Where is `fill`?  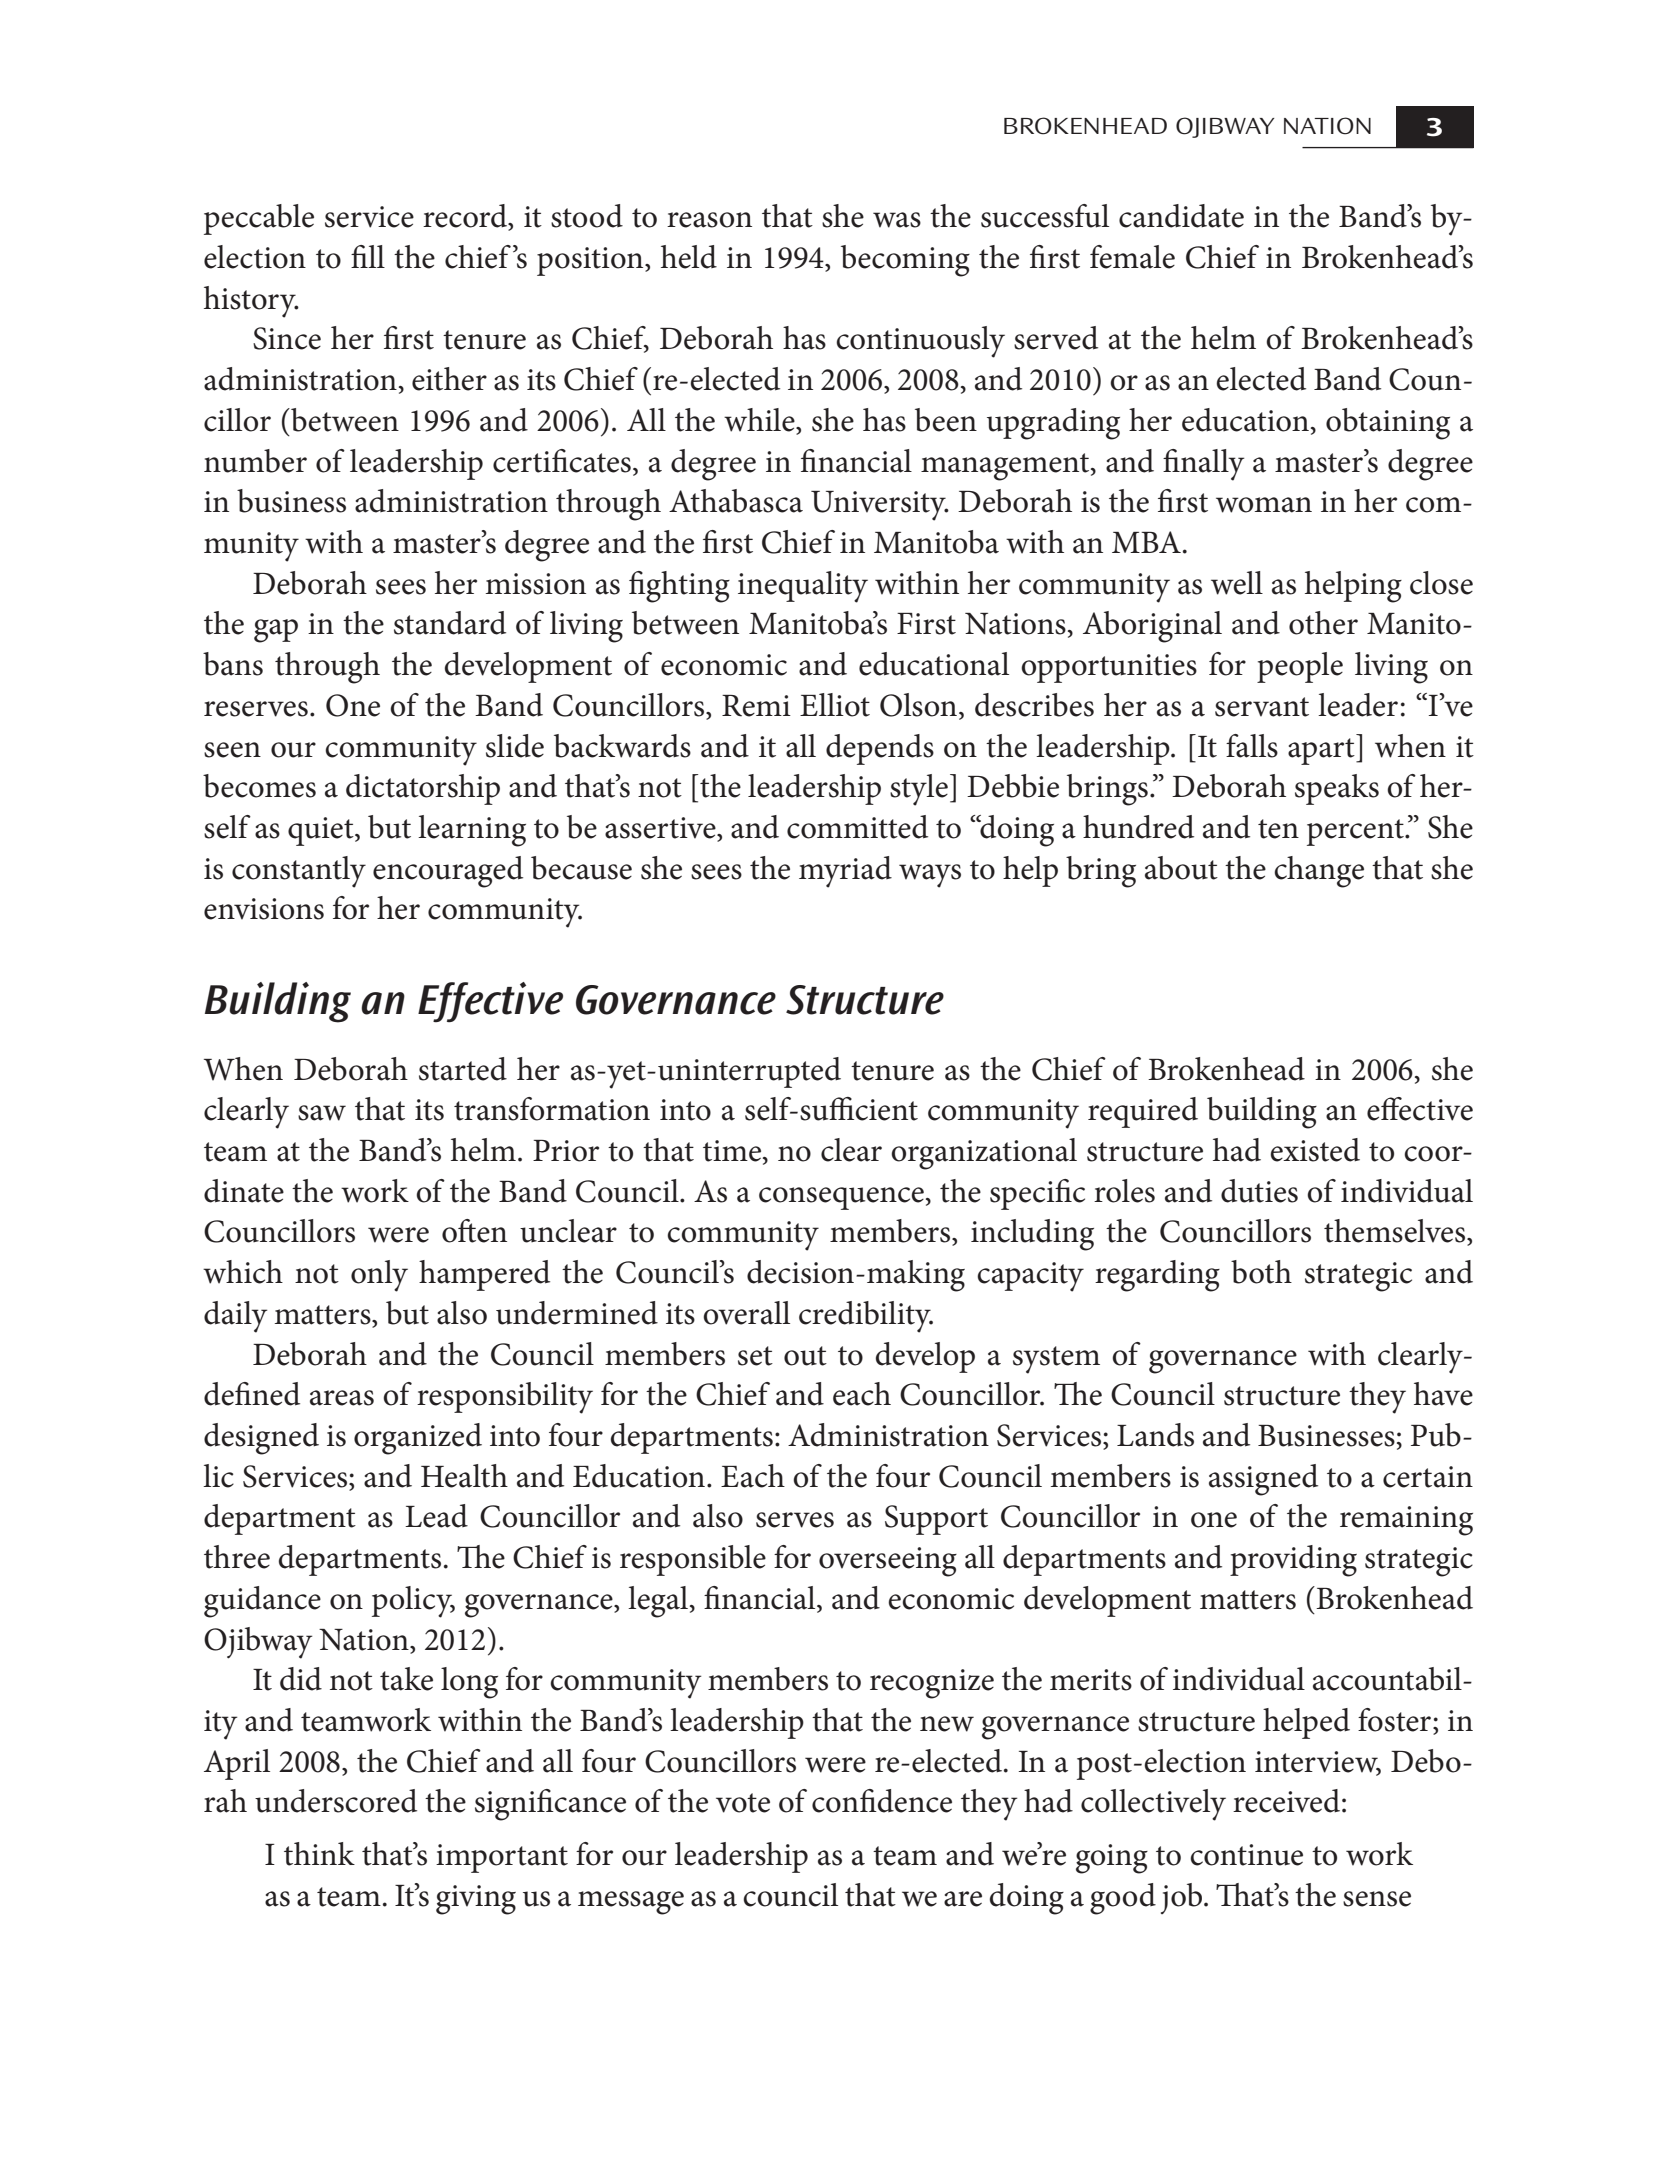 fill is located at coordinates (368, 256).
